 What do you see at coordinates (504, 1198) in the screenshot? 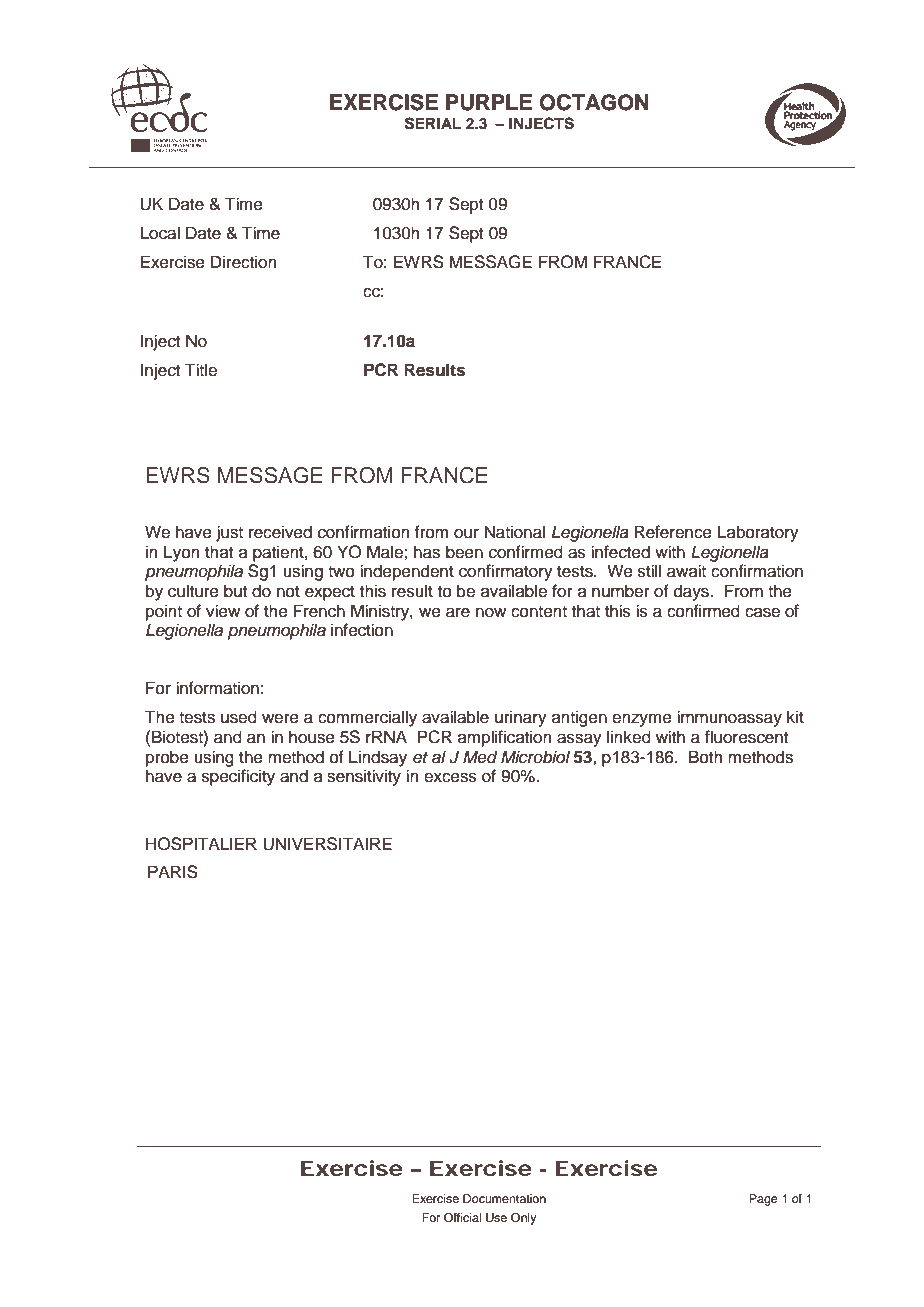
I see `Documentation` at bounding box center [504, 1198].
